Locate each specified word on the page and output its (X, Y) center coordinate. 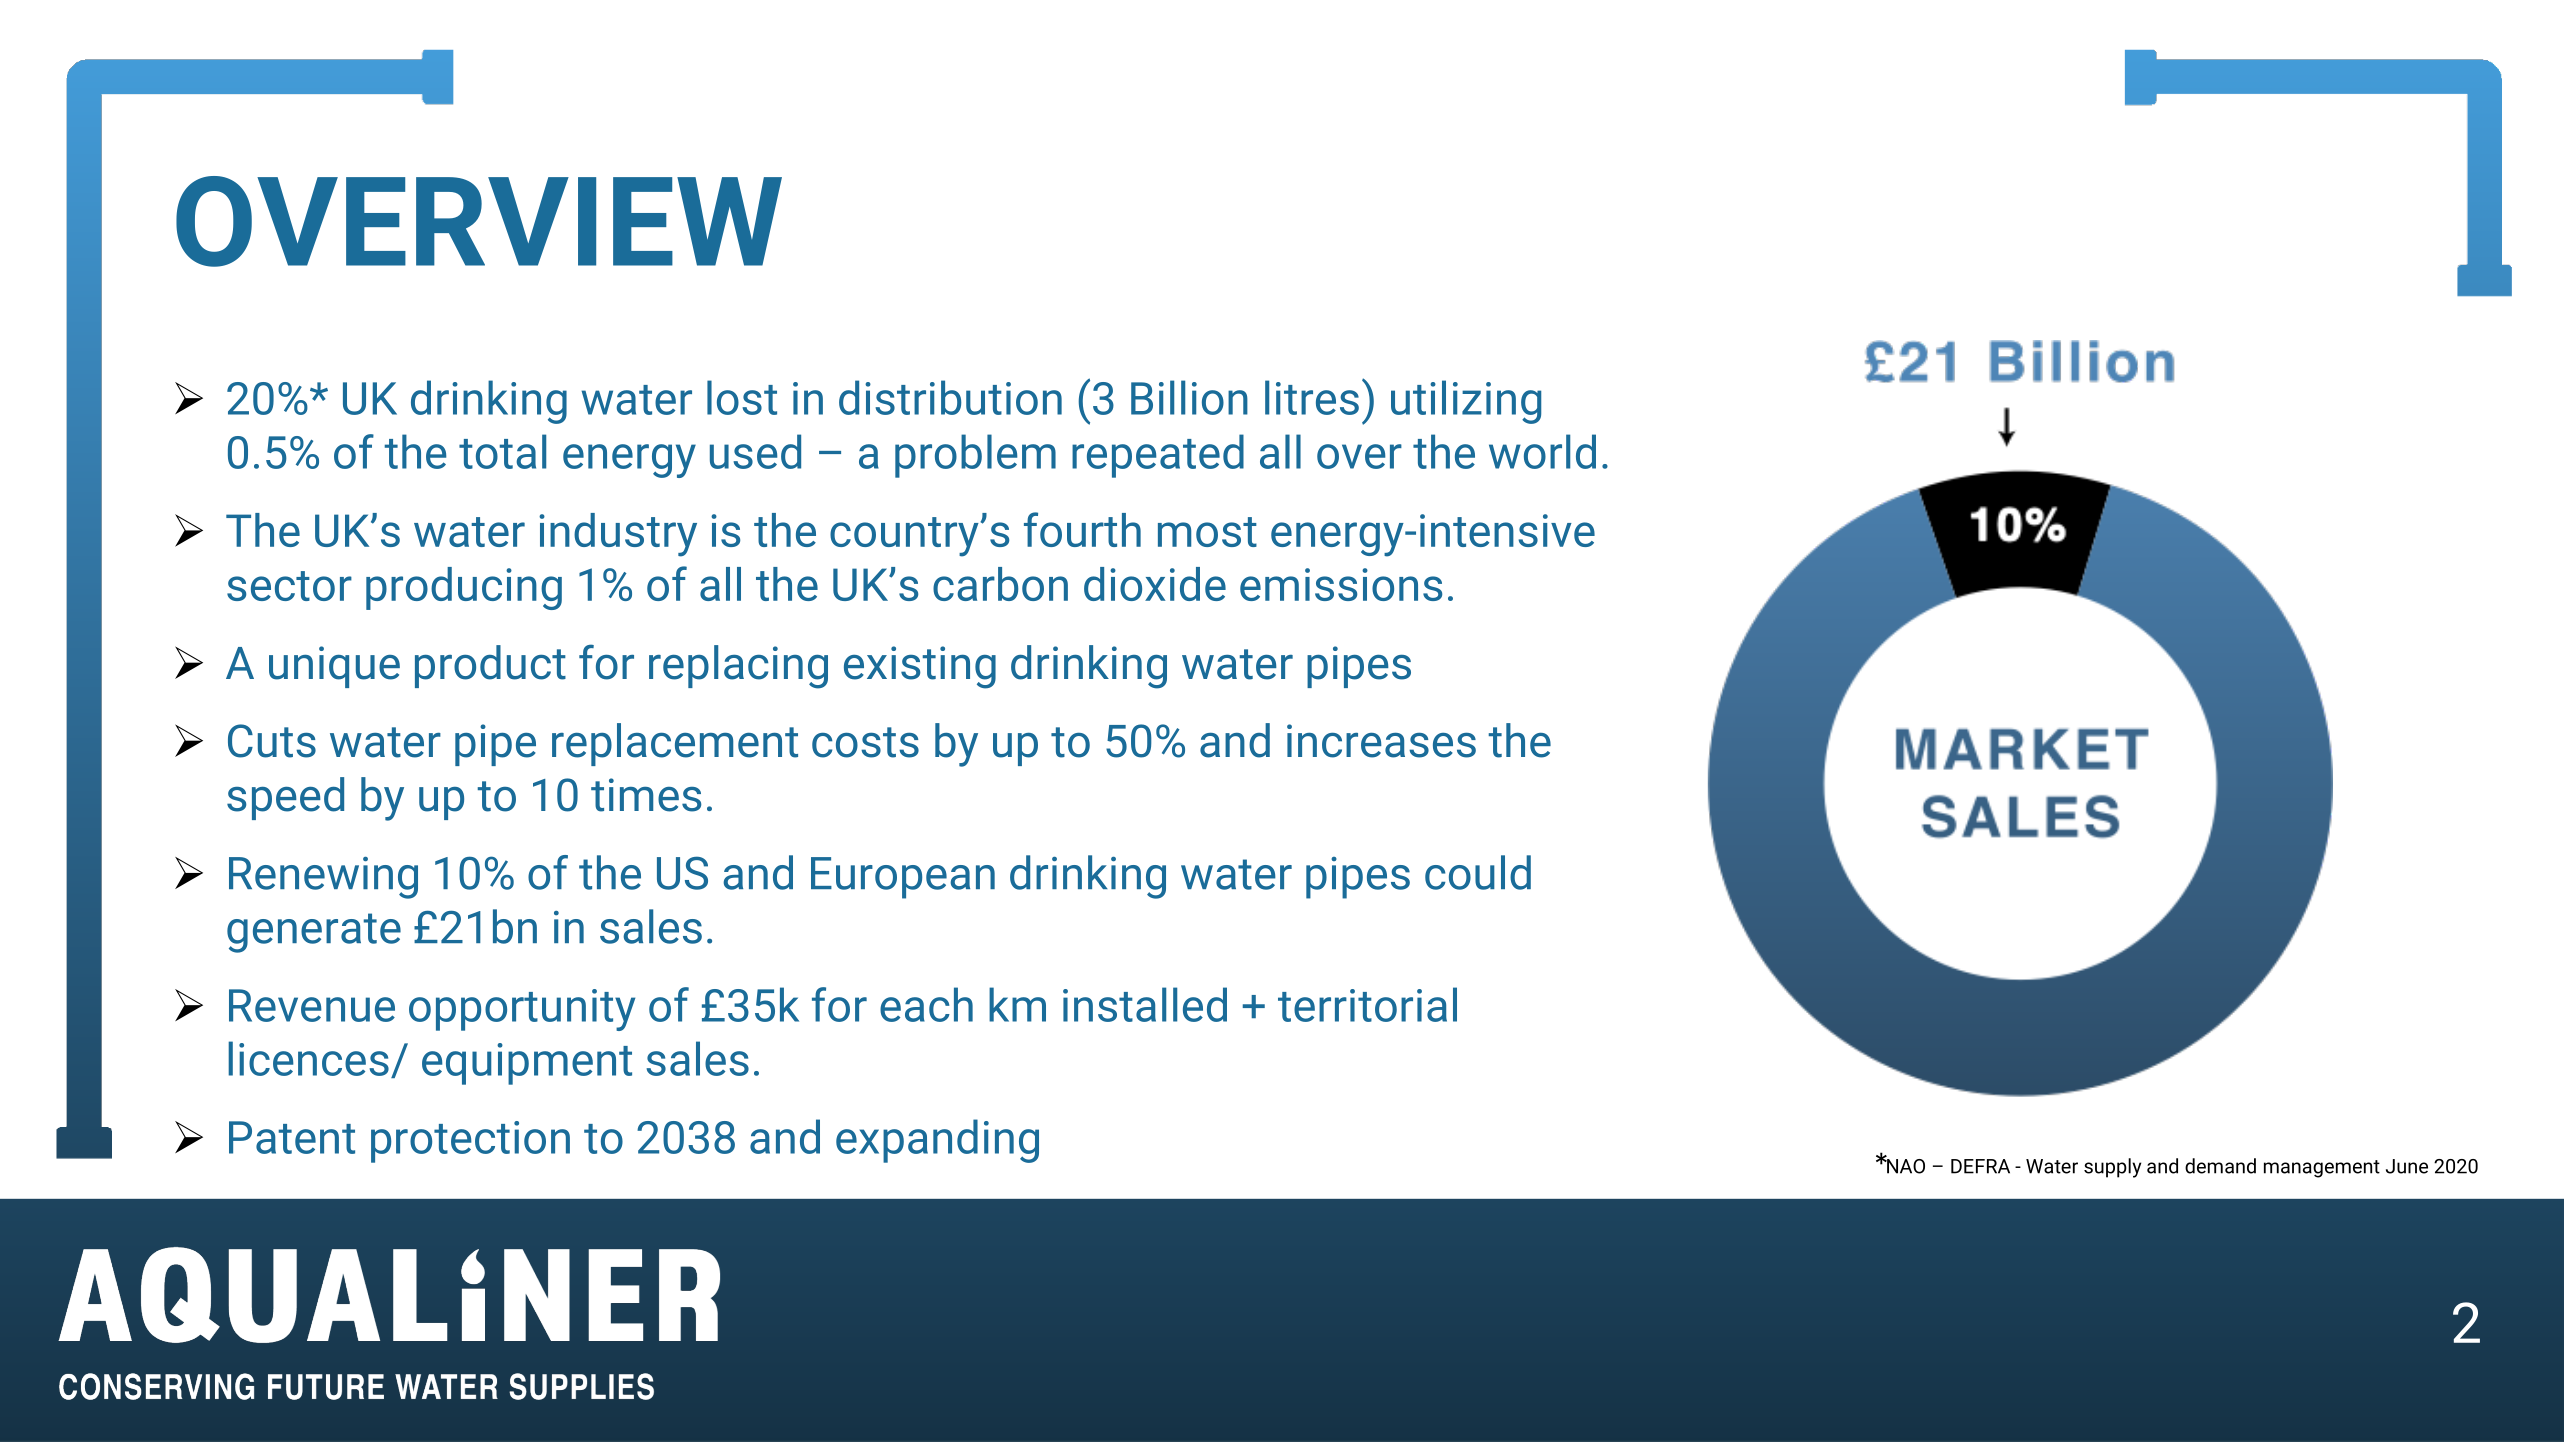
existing (920, 667)
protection (470, 1142)
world (1542, 451)
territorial (1367, 1004)
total (502, 451)
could (1478, 872)
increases (1381, 741)
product (490, 666)
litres (1312, 397)
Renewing (323, 878)
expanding (937, 1141)
